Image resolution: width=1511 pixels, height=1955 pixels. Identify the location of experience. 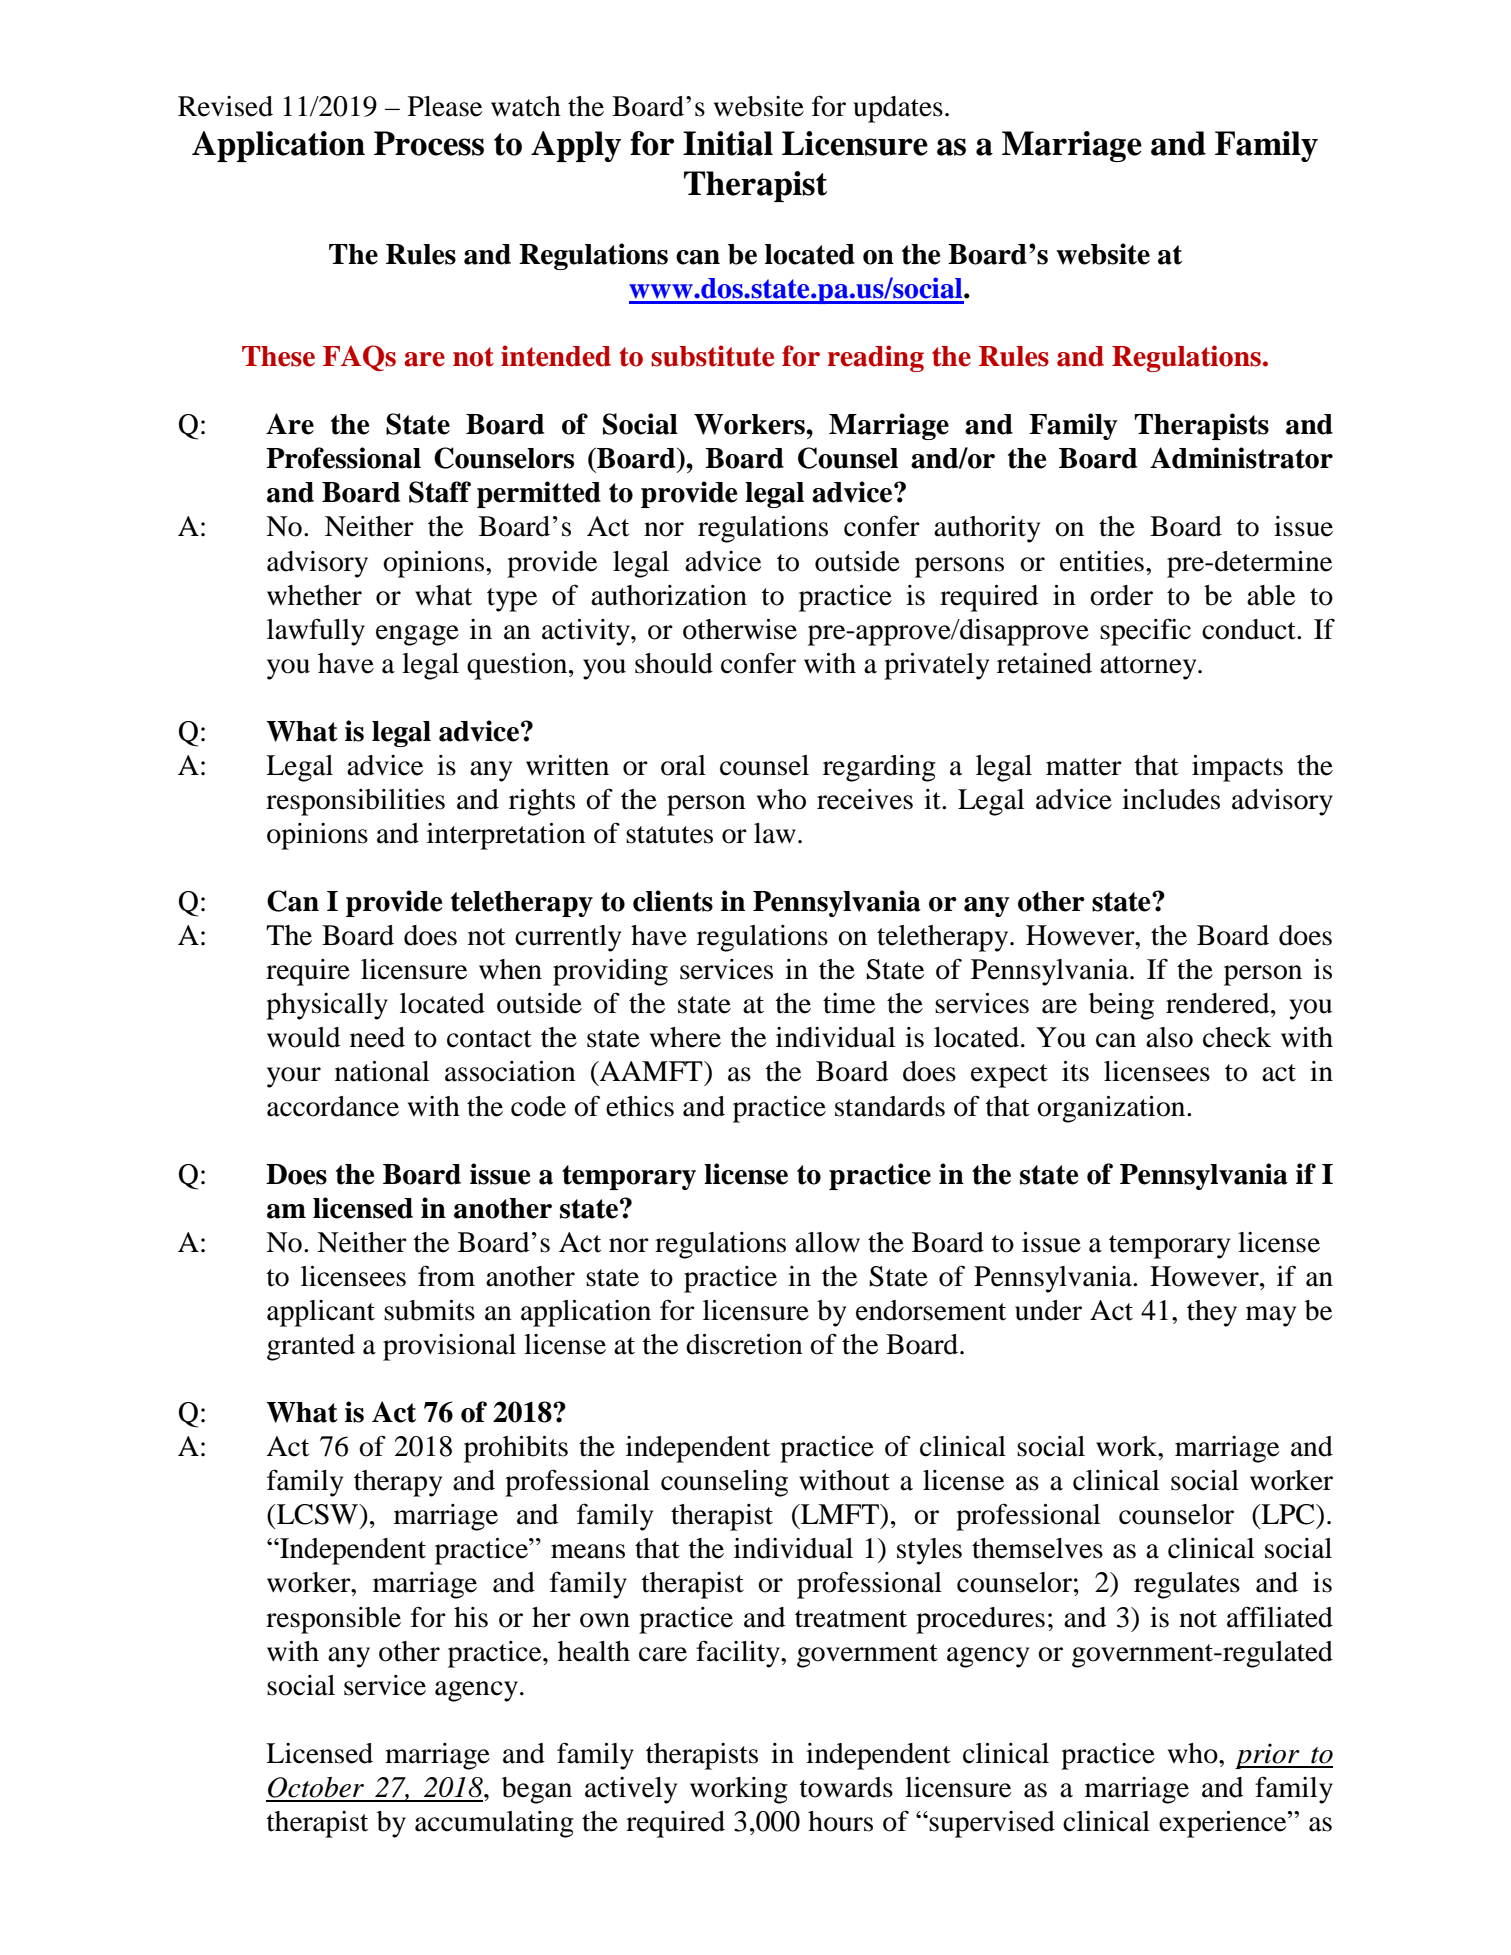
(1224, 1824).
